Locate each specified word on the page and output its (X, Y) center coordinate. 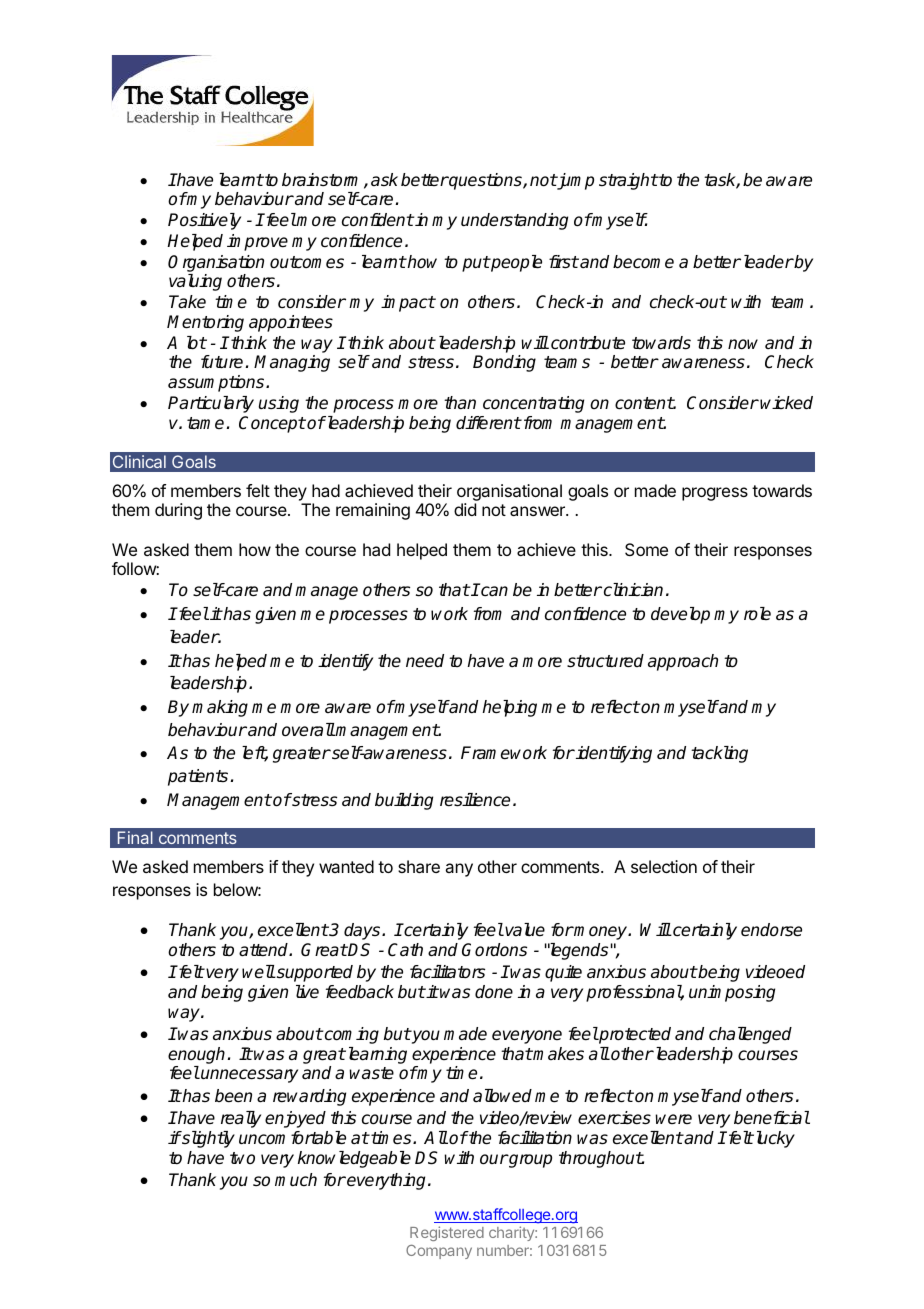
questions (486, 181)
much (296, 1179)
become (643, 262)
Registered (447, 1233)
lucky (774, 1139)
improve (257, 242)
